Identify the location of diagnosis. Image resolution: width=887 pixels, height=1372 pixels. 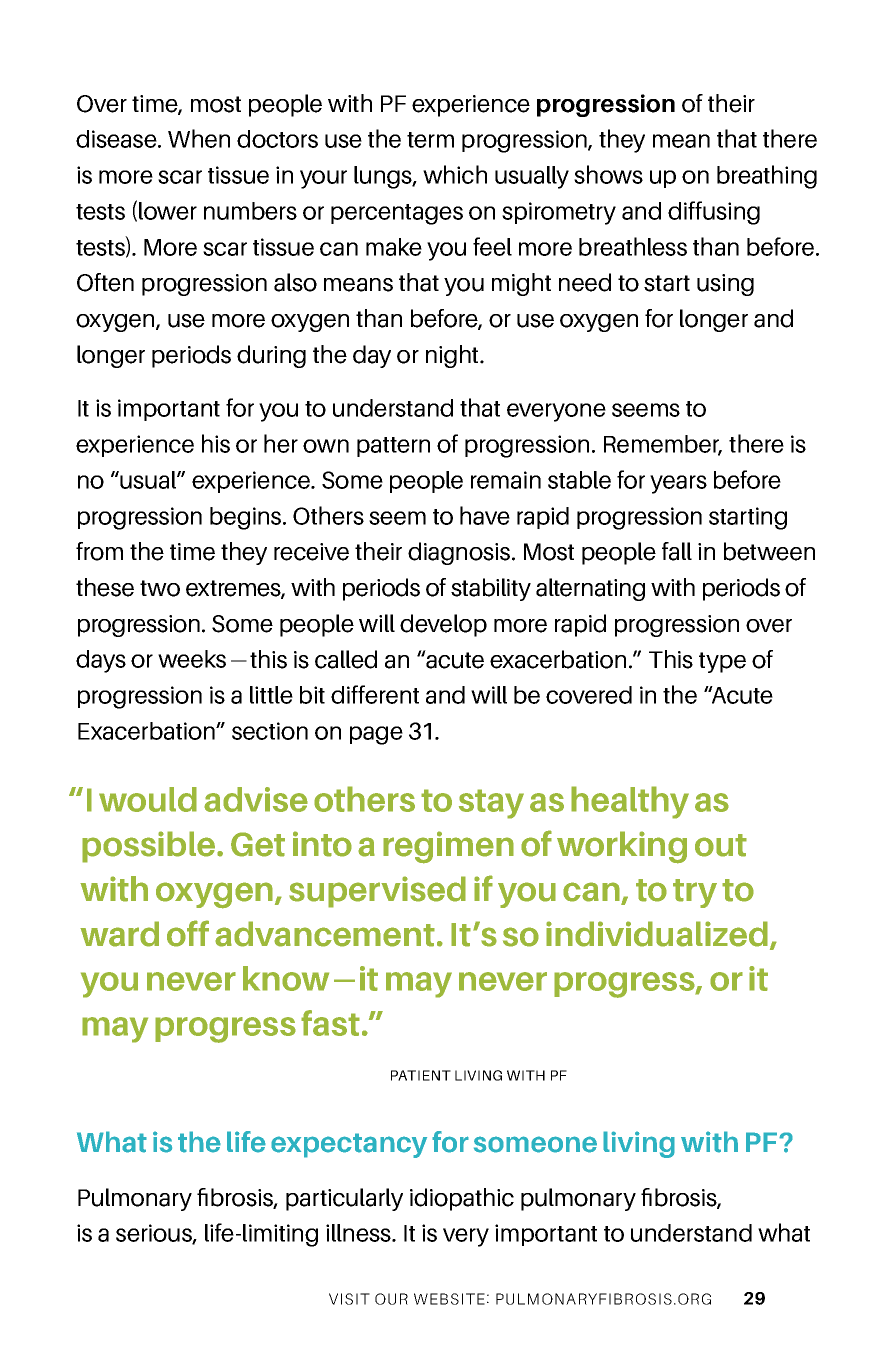
(460, 553).
